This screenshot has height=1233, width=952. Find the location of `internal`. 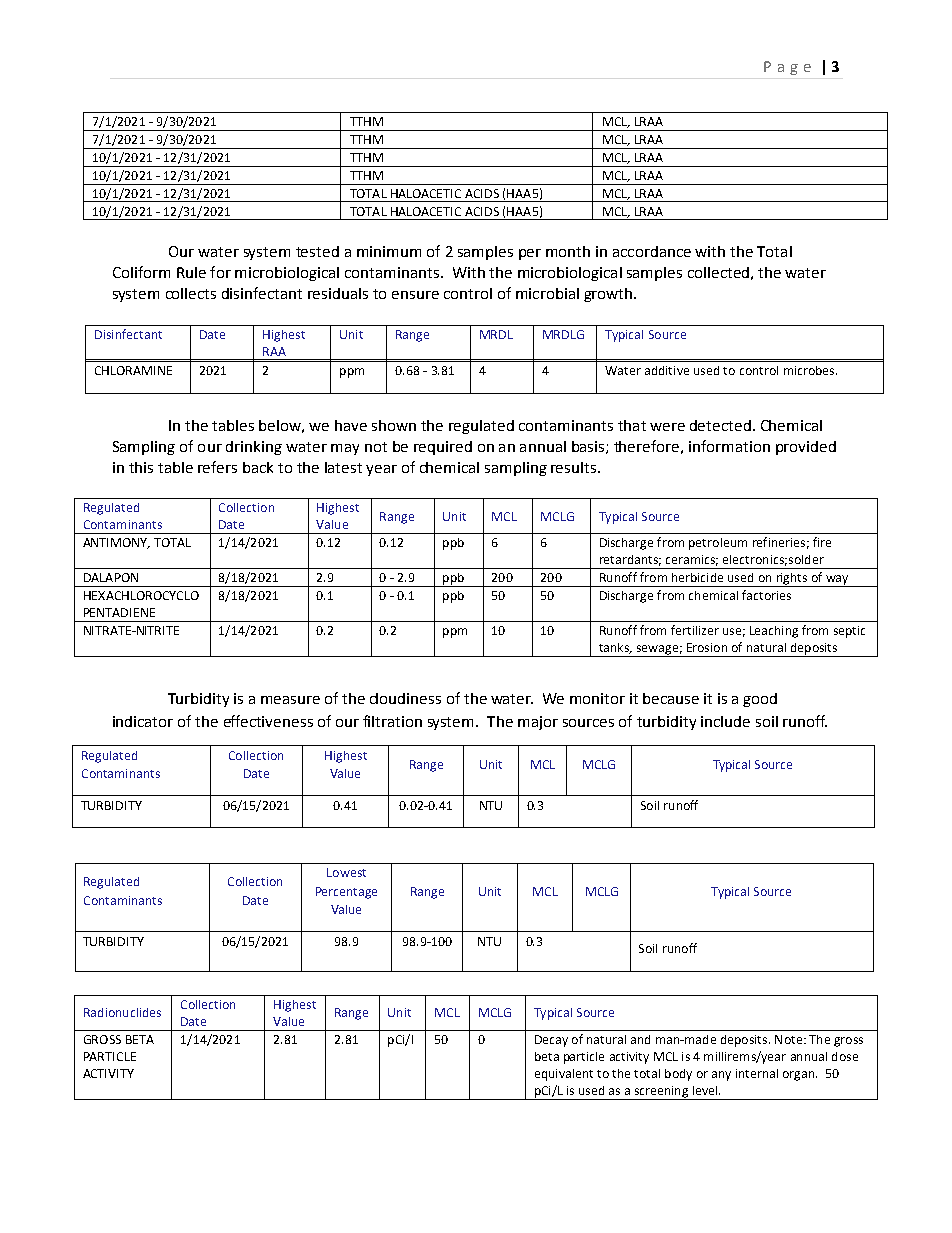

internal is located at coordinates (757, 1073).
